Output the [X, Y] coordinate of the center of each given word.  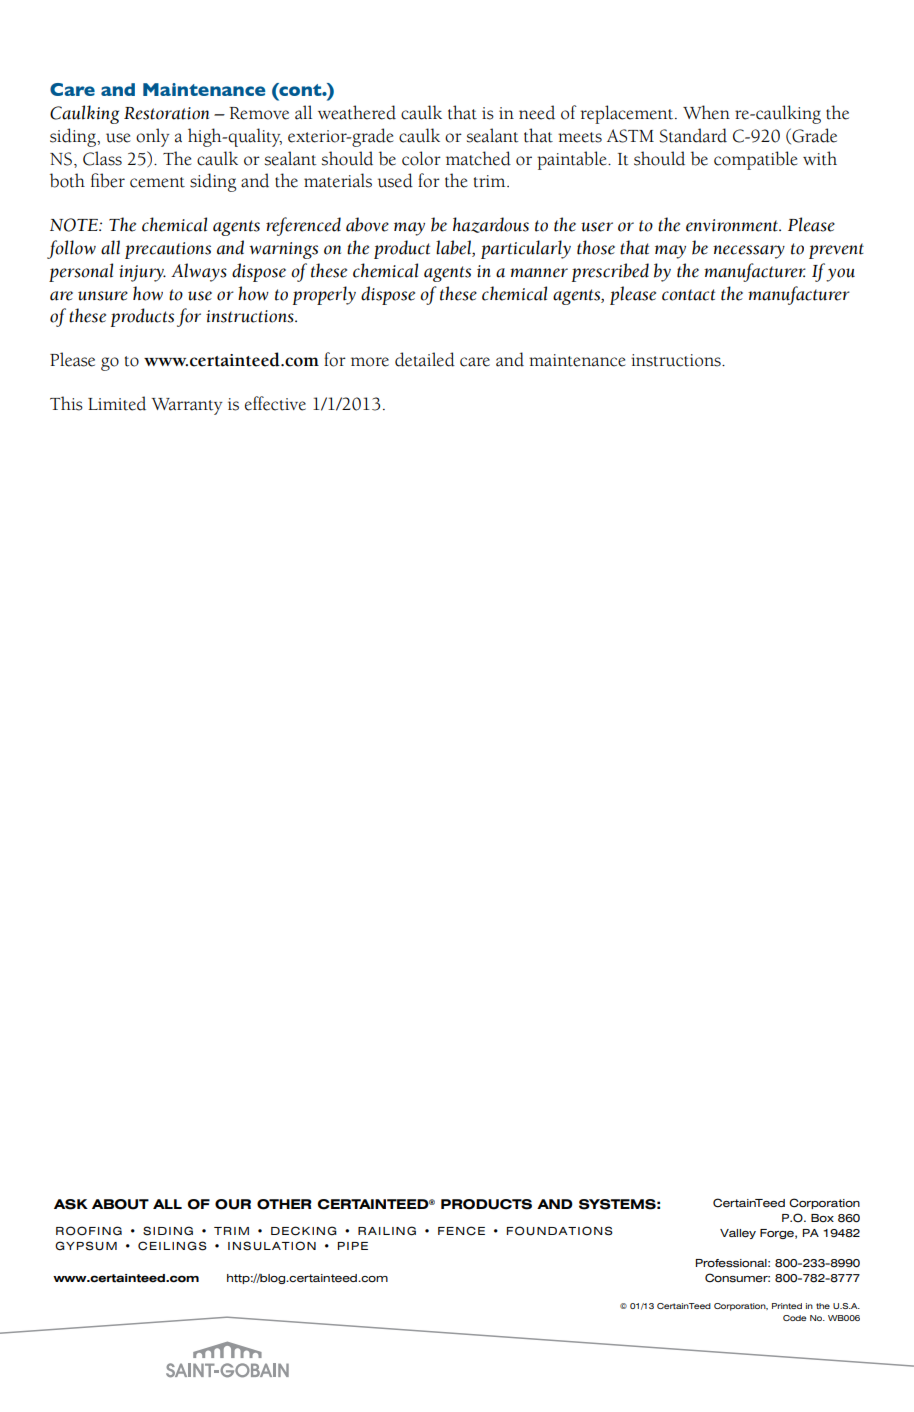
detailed [425, 359]
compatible [755, 160]
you [840, 275]
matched [478, 158]
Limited [117, 403]
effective [275, 403]
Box [822, 1218]
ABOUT [120, 1204]
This [66, 403]
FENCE [461, 1231]
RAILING [387, 1231]
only [153, 137]
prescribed [610, 272]
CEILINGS [172, 1246]
